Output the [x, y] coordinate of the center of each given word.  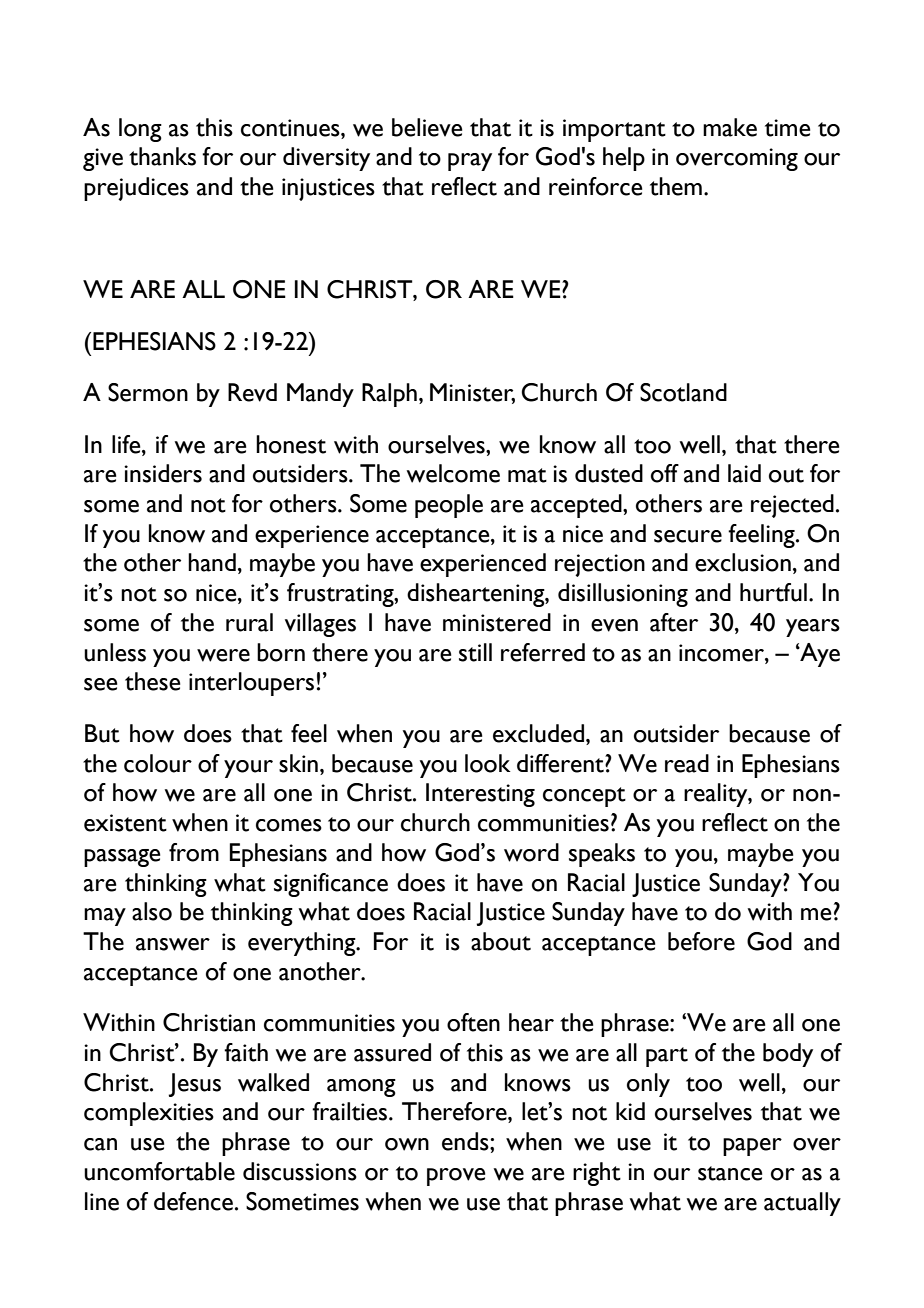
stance [730, 1173]
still [475, 652]
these [153, 681]
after [674, 622]
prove [456, 1177]
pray [470, 162]
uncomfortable [159, 1171]
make [730, 127]
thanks [162, 156]
